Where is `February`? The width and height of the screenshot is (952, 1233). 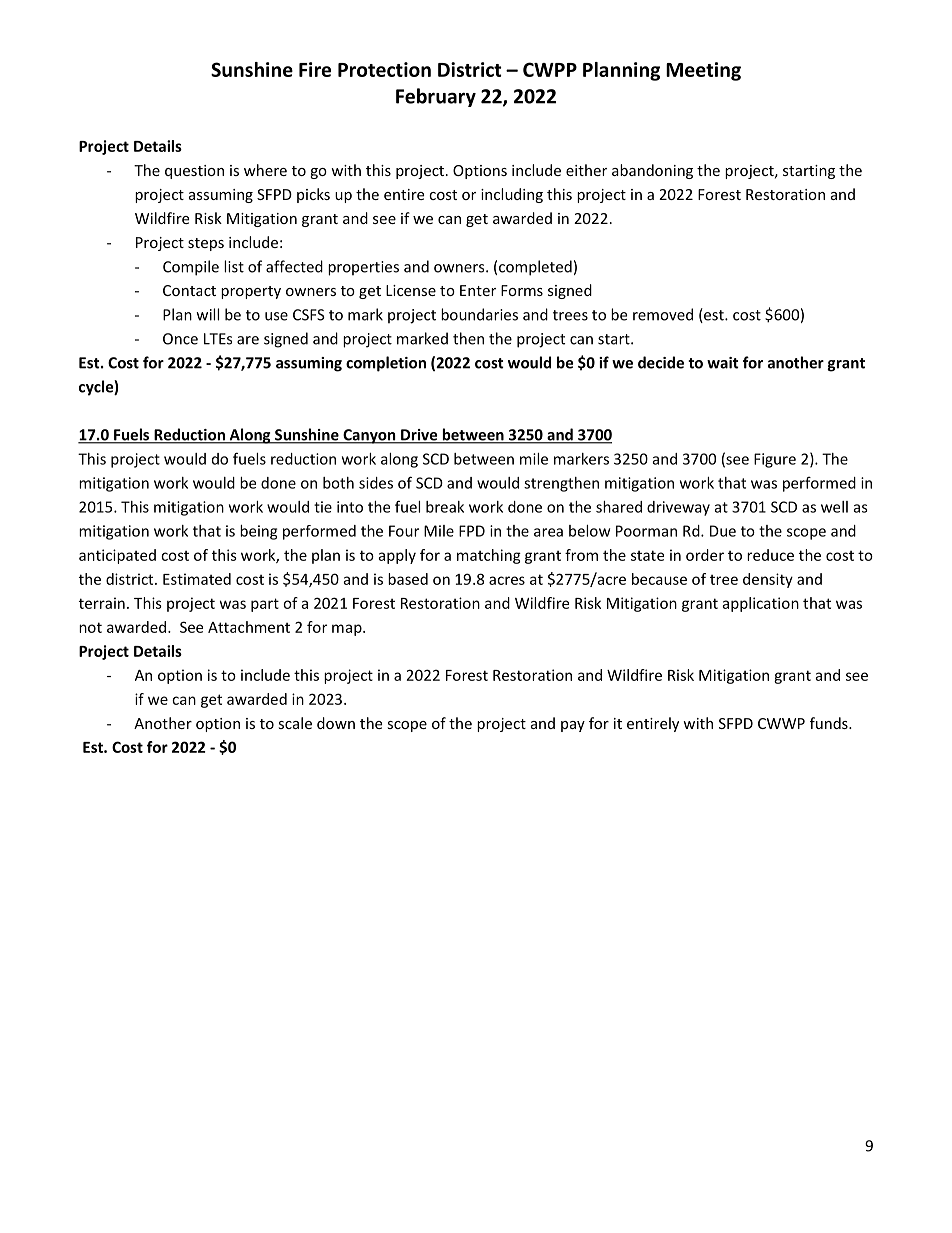 February is located at coordinates (436, 97).
